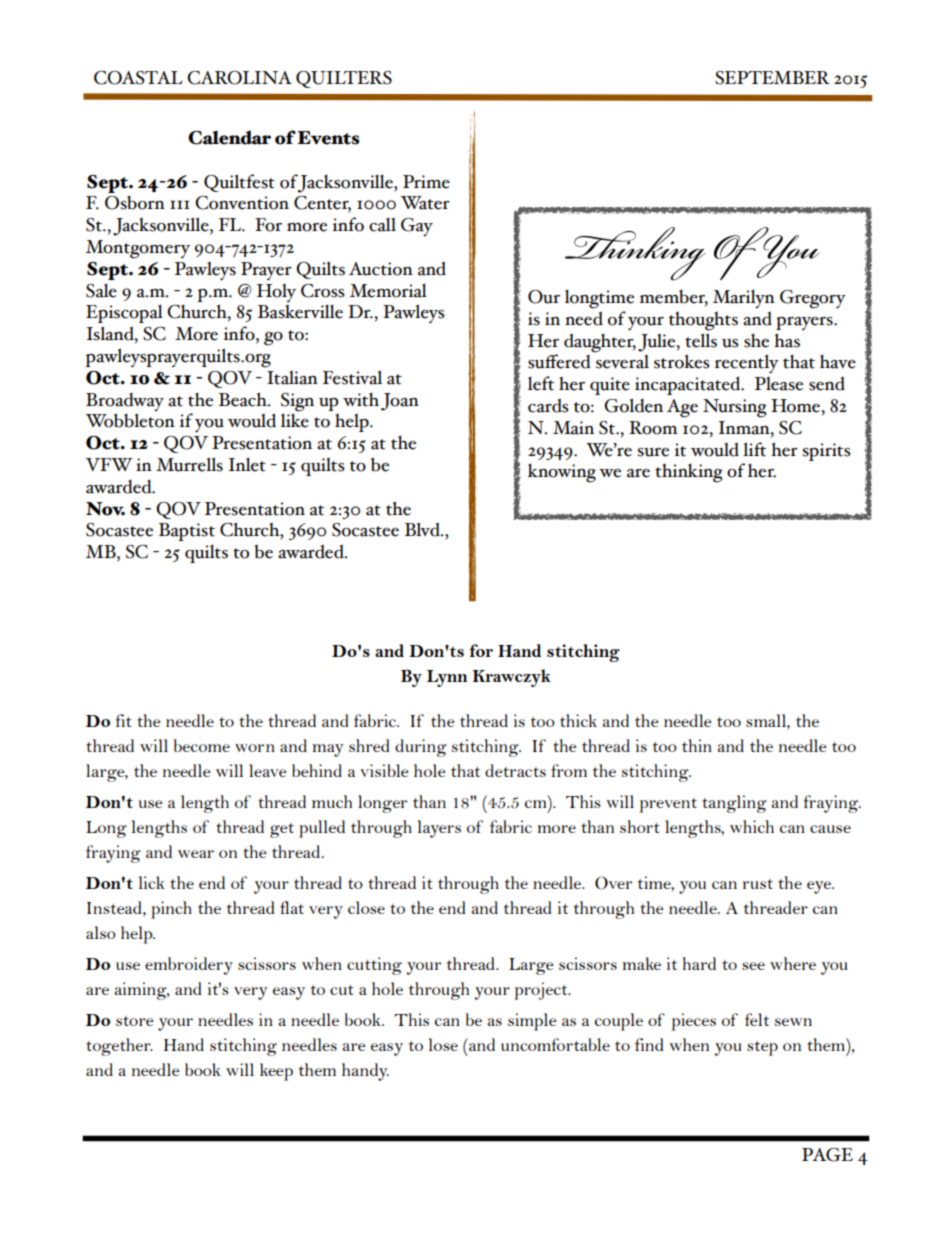 The height and width of the image is (1233, 952). I want to click on Marilyn, so click(744, 299).
